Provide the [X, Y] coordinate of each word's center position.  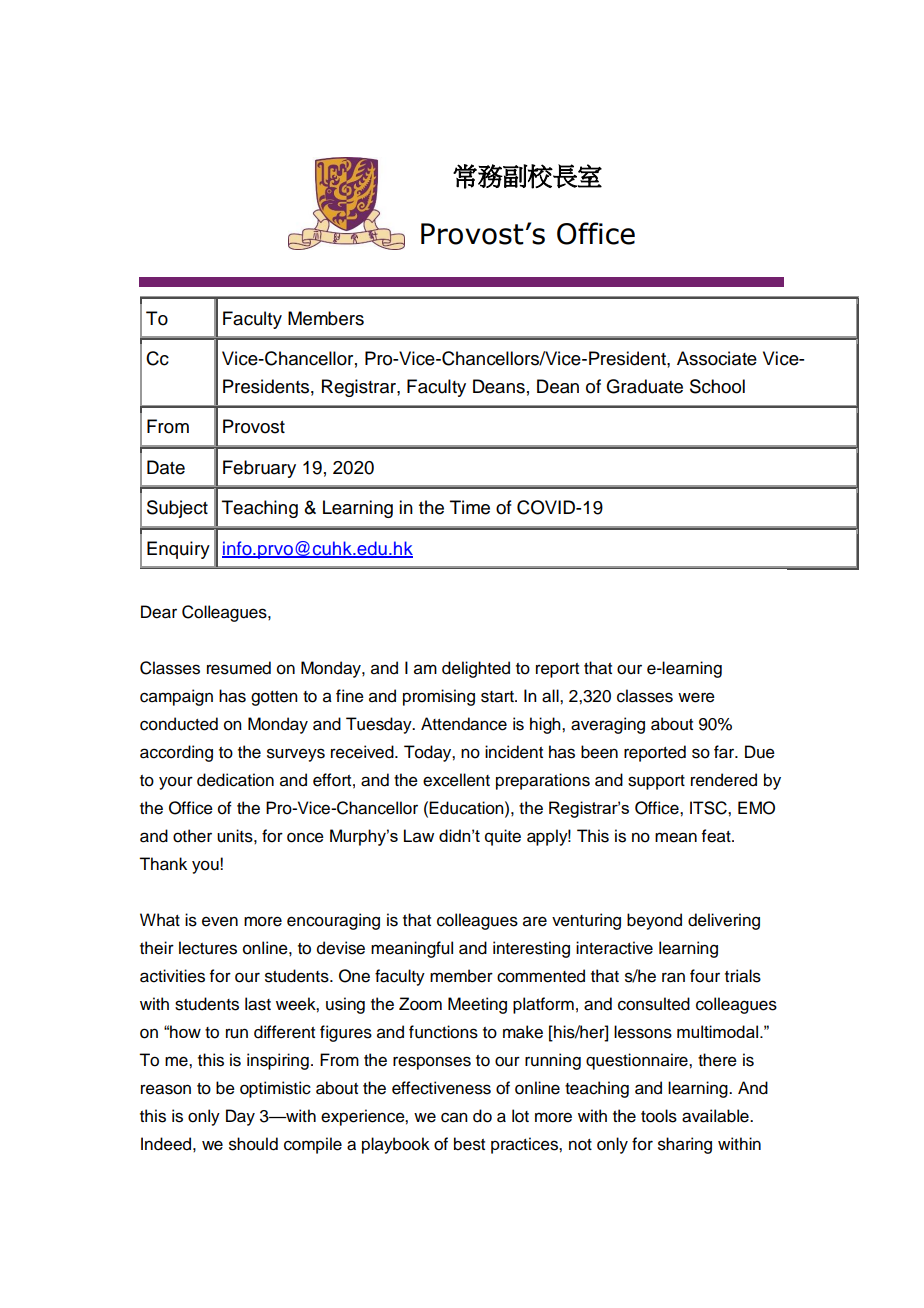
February [259, 469]
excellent [456, 780]
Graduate [644, 386]
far [725, 752]
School [717, 386]
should [253, 1144]
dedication [235, 780]
